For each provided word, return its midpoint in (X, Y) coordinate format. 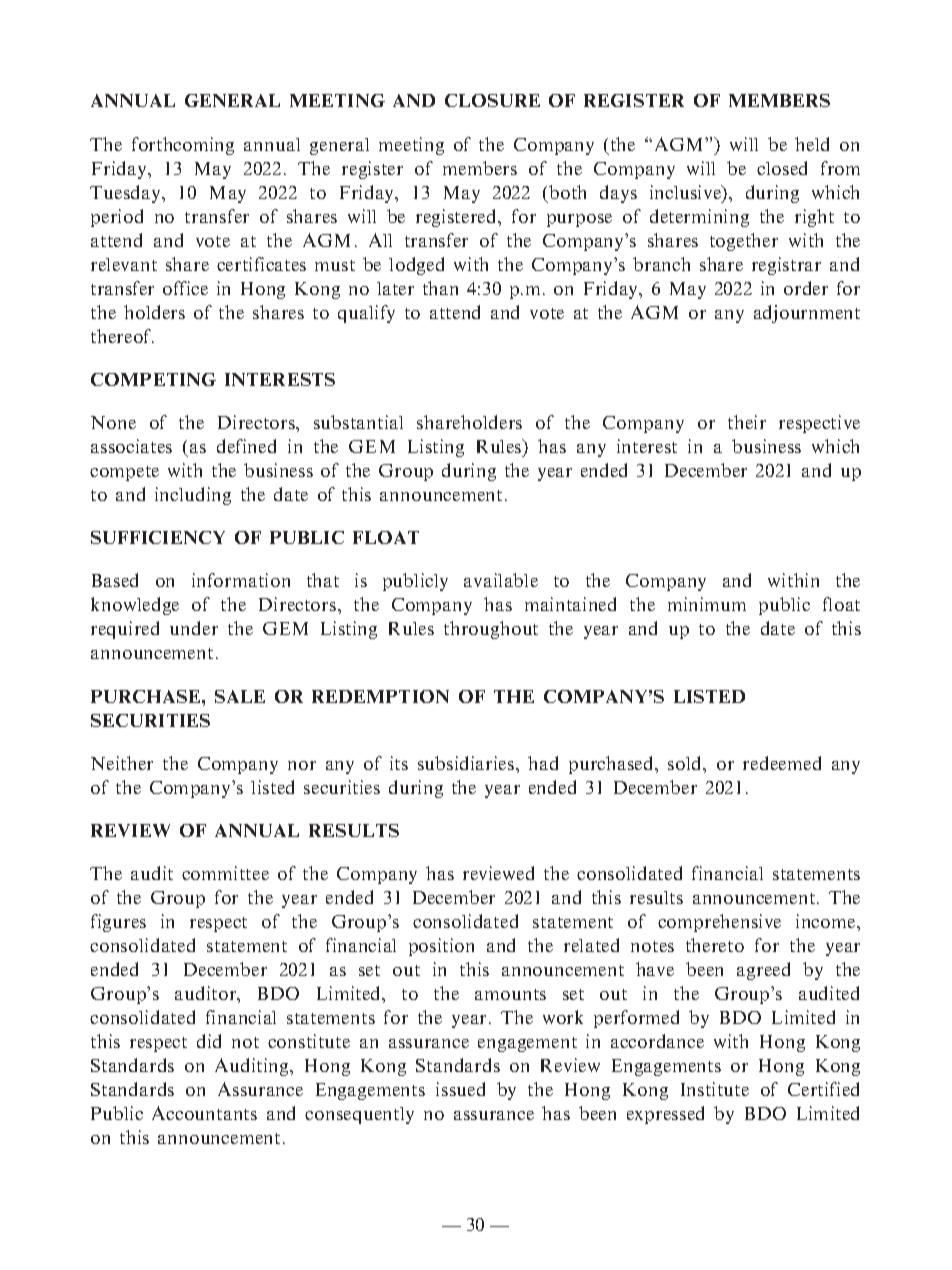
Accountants (204, 1113)
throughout (491, 630)
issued (460, 1089)
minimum (707, 604)
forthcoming (183, 146)
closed (782, 168)
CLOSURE (492, 100)
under (194, 628)
